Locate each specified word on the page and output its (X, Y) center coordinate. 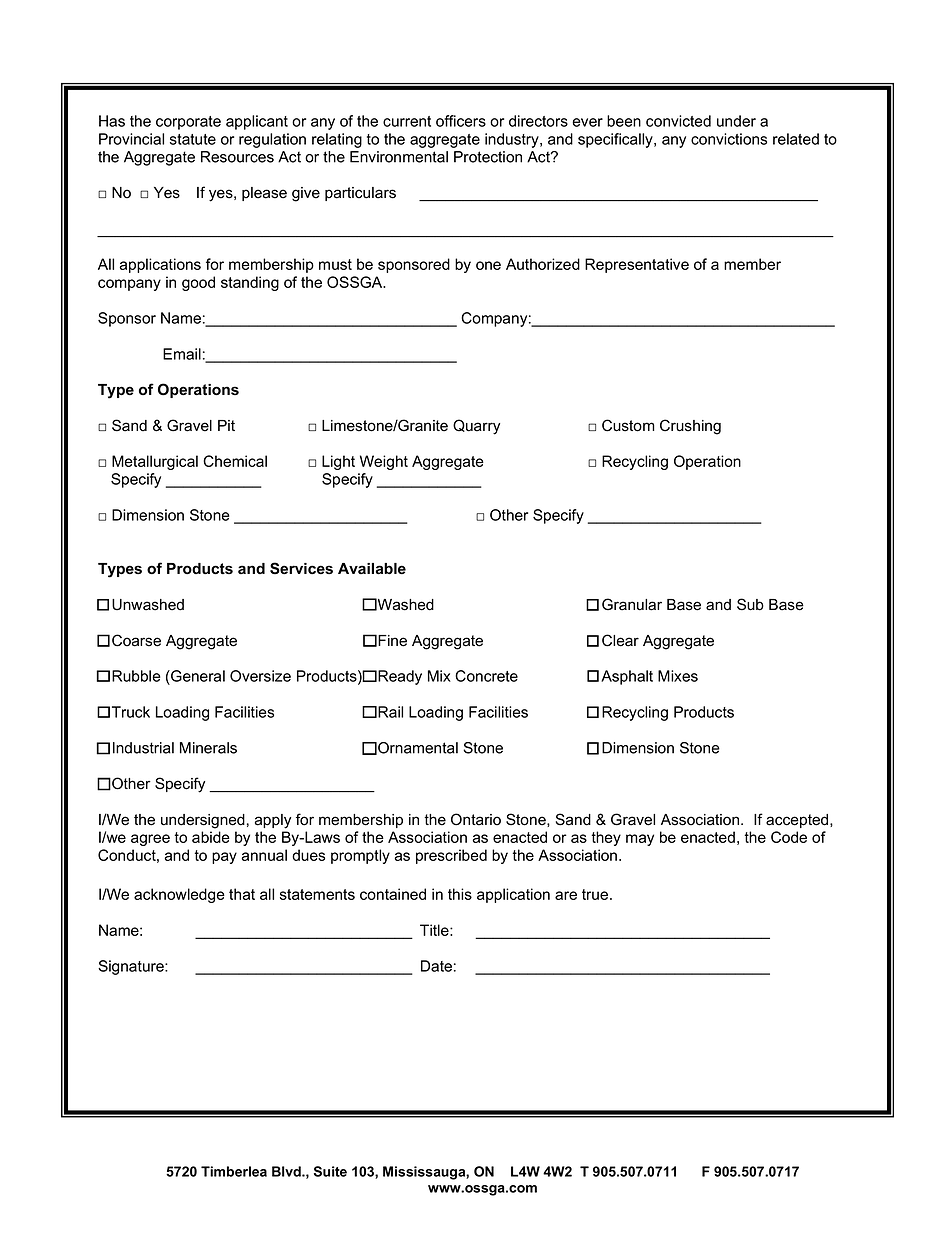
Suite (330, 1171)
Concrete (486, 676)
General (197, 676)
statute (193, 139)
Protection (488, 157)
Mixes (678, 676)
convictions (729, 139)
